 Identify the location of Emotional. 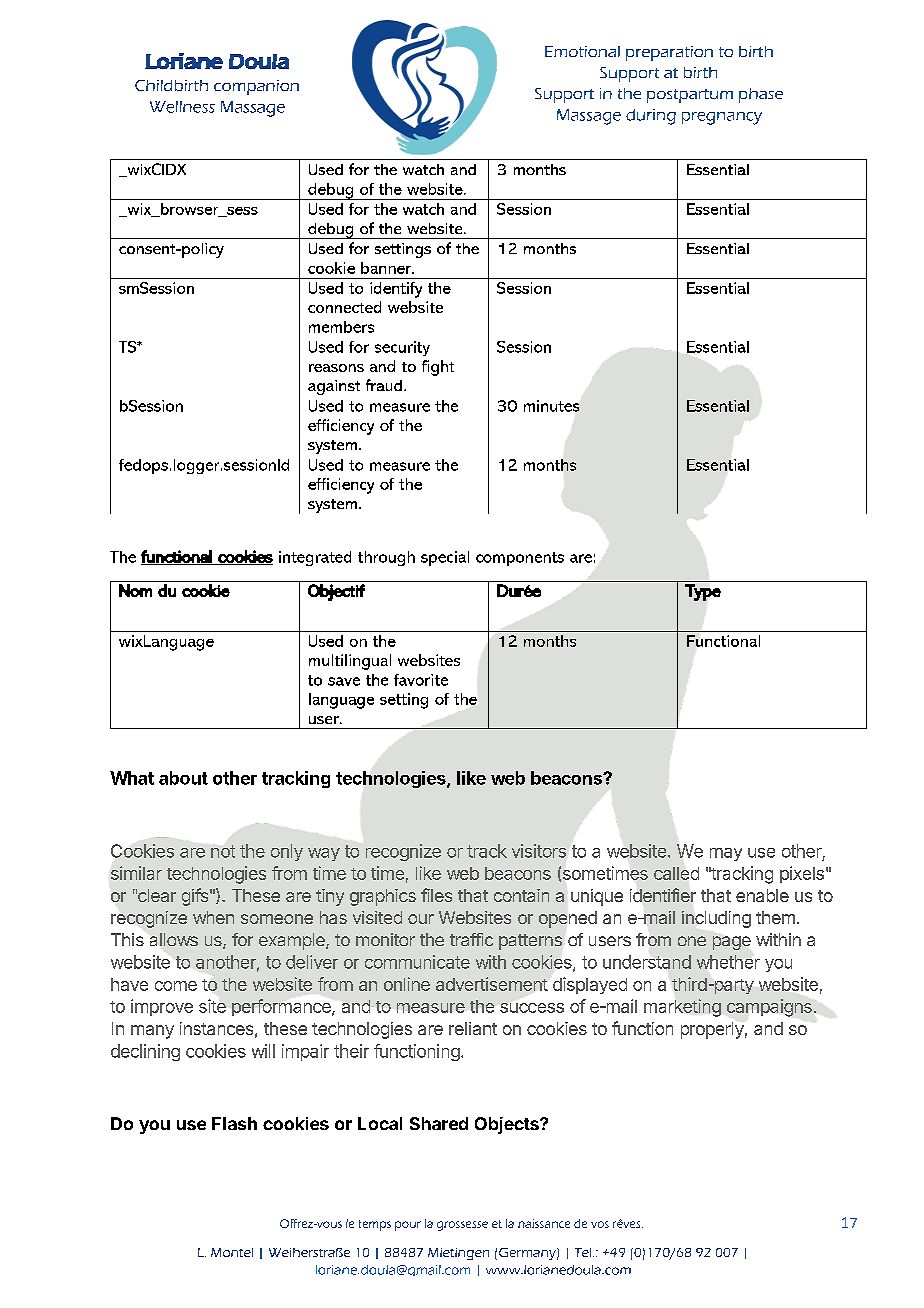
(582, 51).
